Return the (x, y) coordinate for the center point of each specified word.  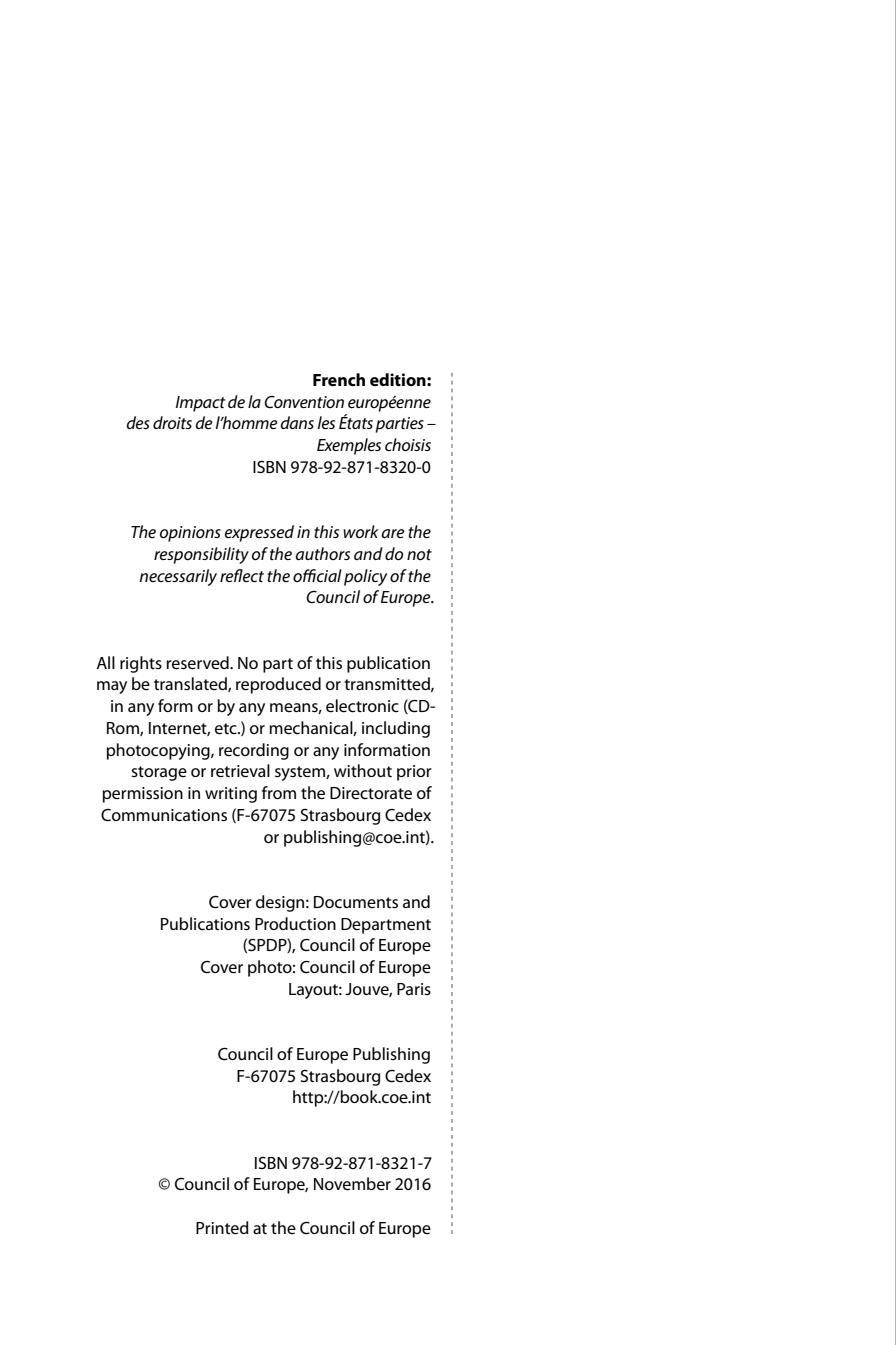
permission (143, 795)
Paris (414, 989)
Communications (164, 815)
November (352, 1184)
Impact (201, 404)
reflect (242, 575)
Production (295, 924)
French (339, 379)
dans (297, 422)
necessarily (178, 577)
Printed (222, 1228)
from (279, 792)
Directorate (371, 793)
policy (365, 577)
